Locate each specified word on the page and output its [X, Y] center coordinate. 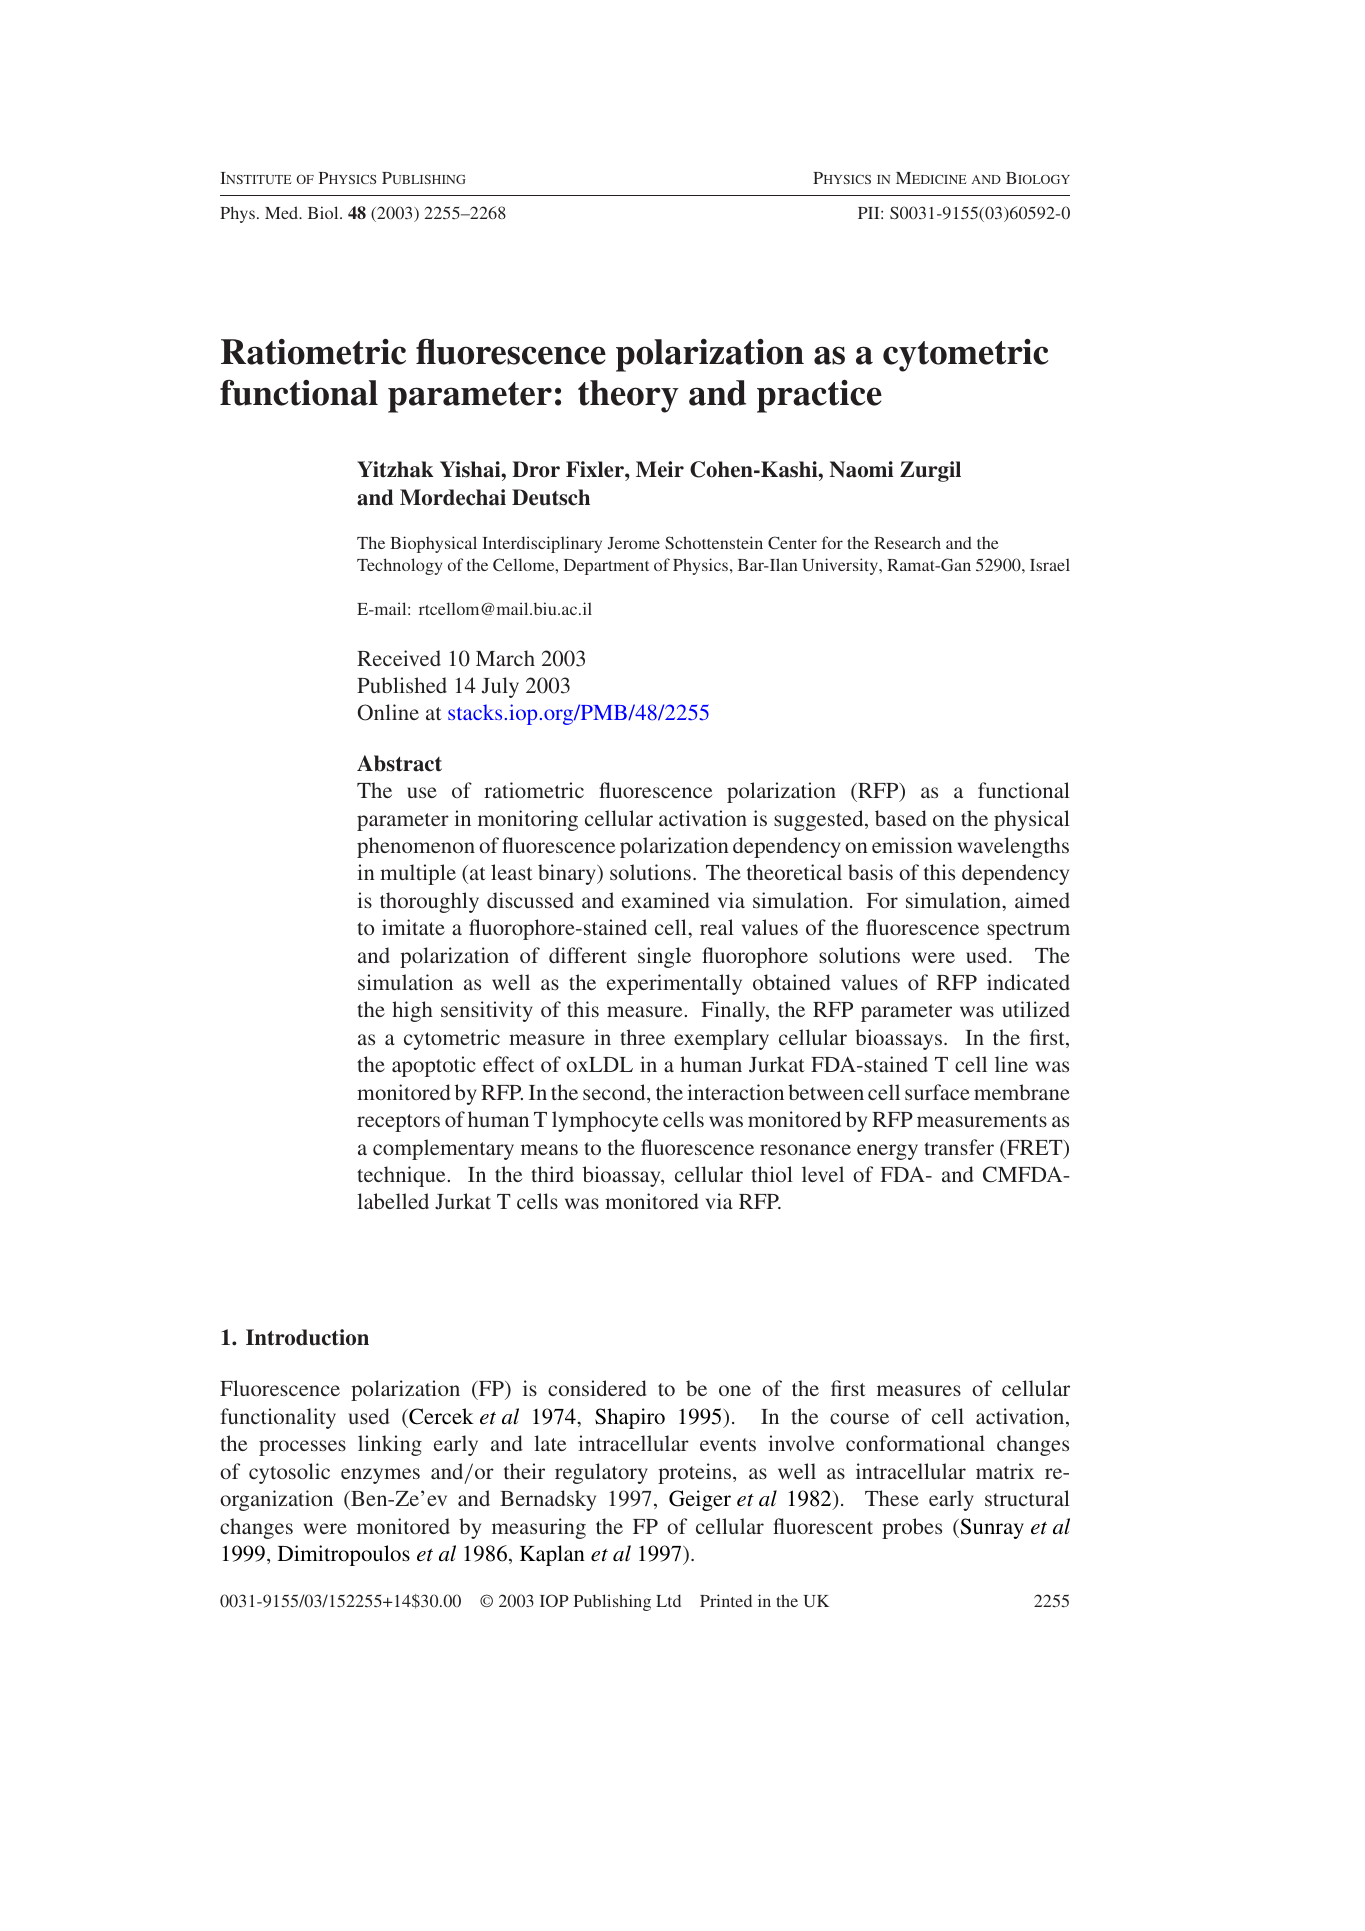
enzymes [380, 1476]
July [500, 687]
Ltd [668, 1600]
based [901, 818]
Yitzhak [395, 469]
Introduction [307, 1337]
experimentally [674, 984]
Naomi [861, 469]
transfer [959, 1147]
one [735, 1390]
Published [402, 685]
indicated [1028, 982]
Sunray [991, 1528]
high [412, 1011]
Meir [660, 469]
